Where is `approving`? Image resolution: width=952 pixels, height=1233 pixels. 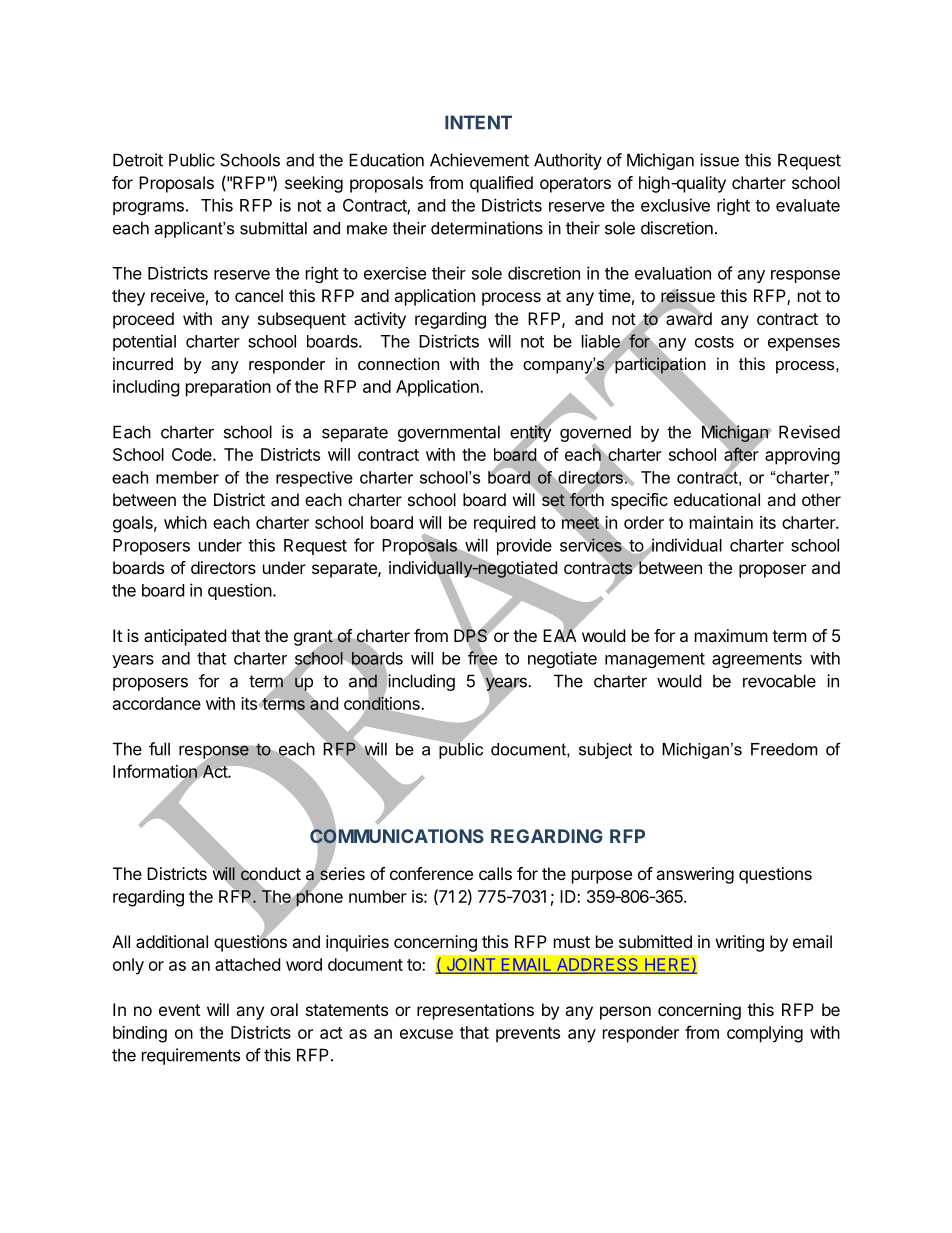
approving is located at coordinates (802, 456).
